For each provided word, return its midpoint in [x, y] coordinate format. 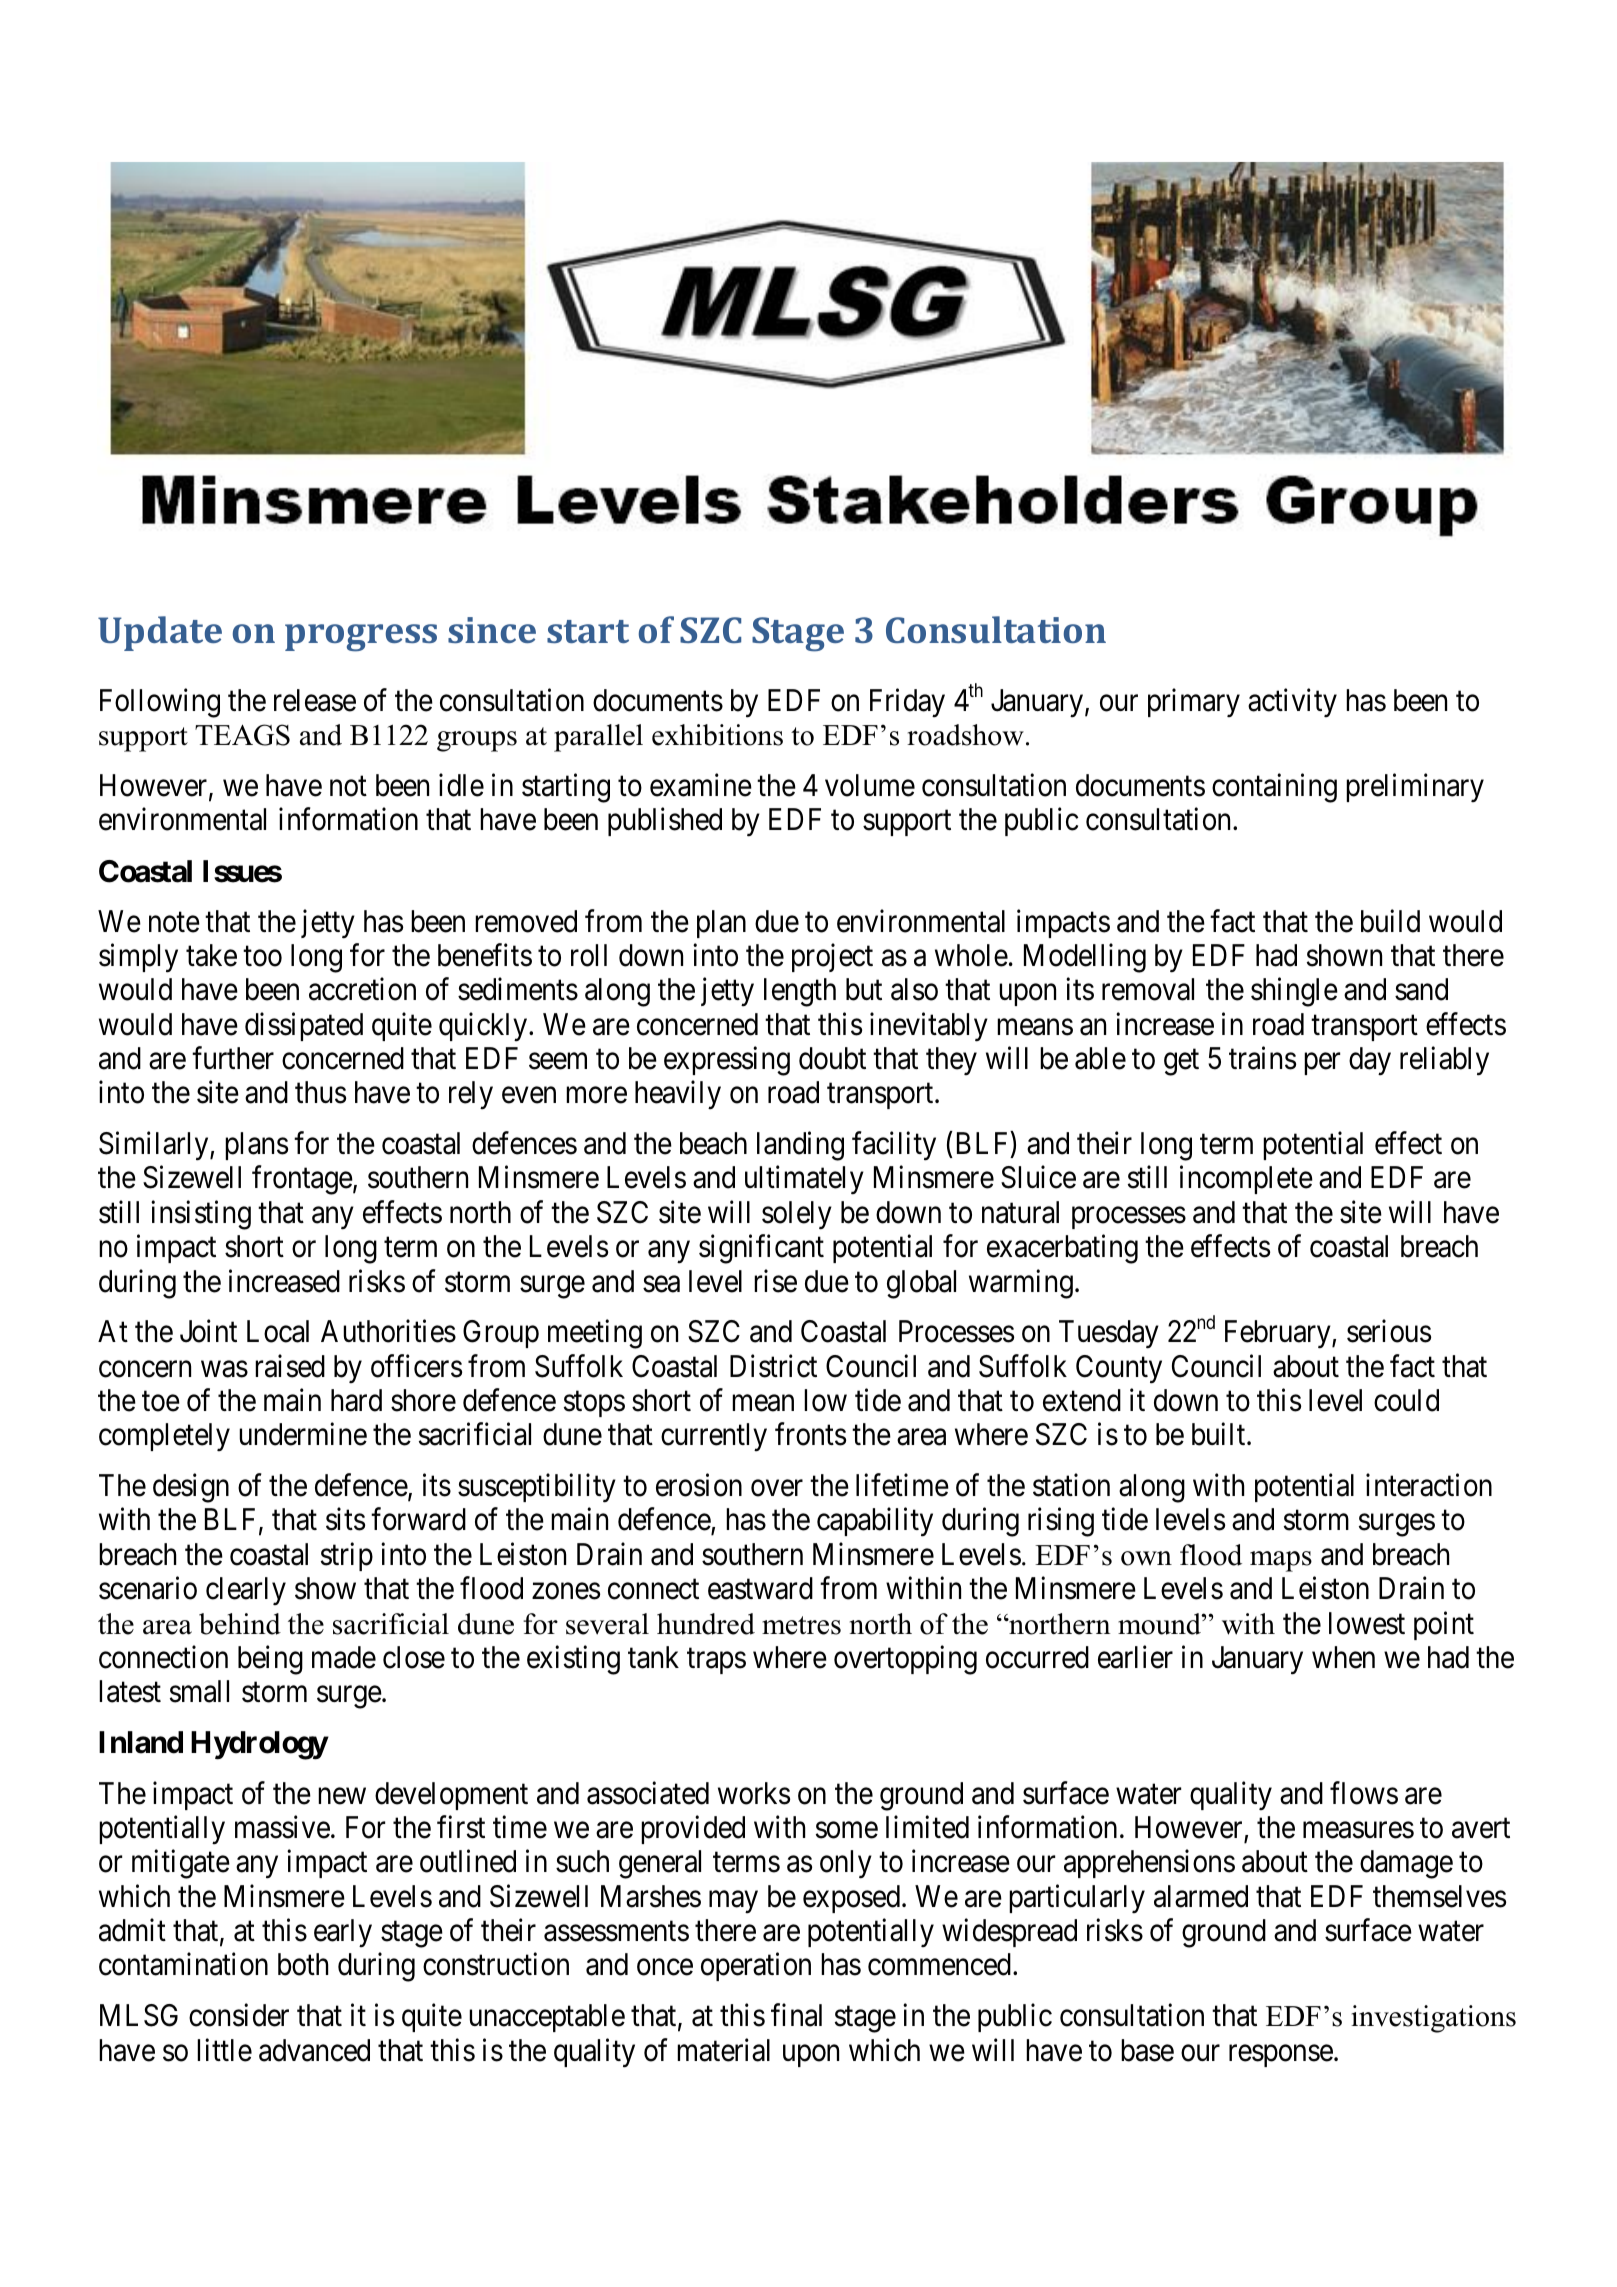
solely [797, 1215]
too [262, 957]
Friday [907, 703]
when [1343, 1657]
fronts [810, 1434]
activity [1292, 702]
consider [239, 2015]
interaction [1429, 1485]
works [754, 1793]
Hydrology [259, 1745]
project [832, 958]
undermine [303, 1434]
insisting [201, 1215]
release [315, 700]
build [1390, 921]
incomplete [1246, 1180]
